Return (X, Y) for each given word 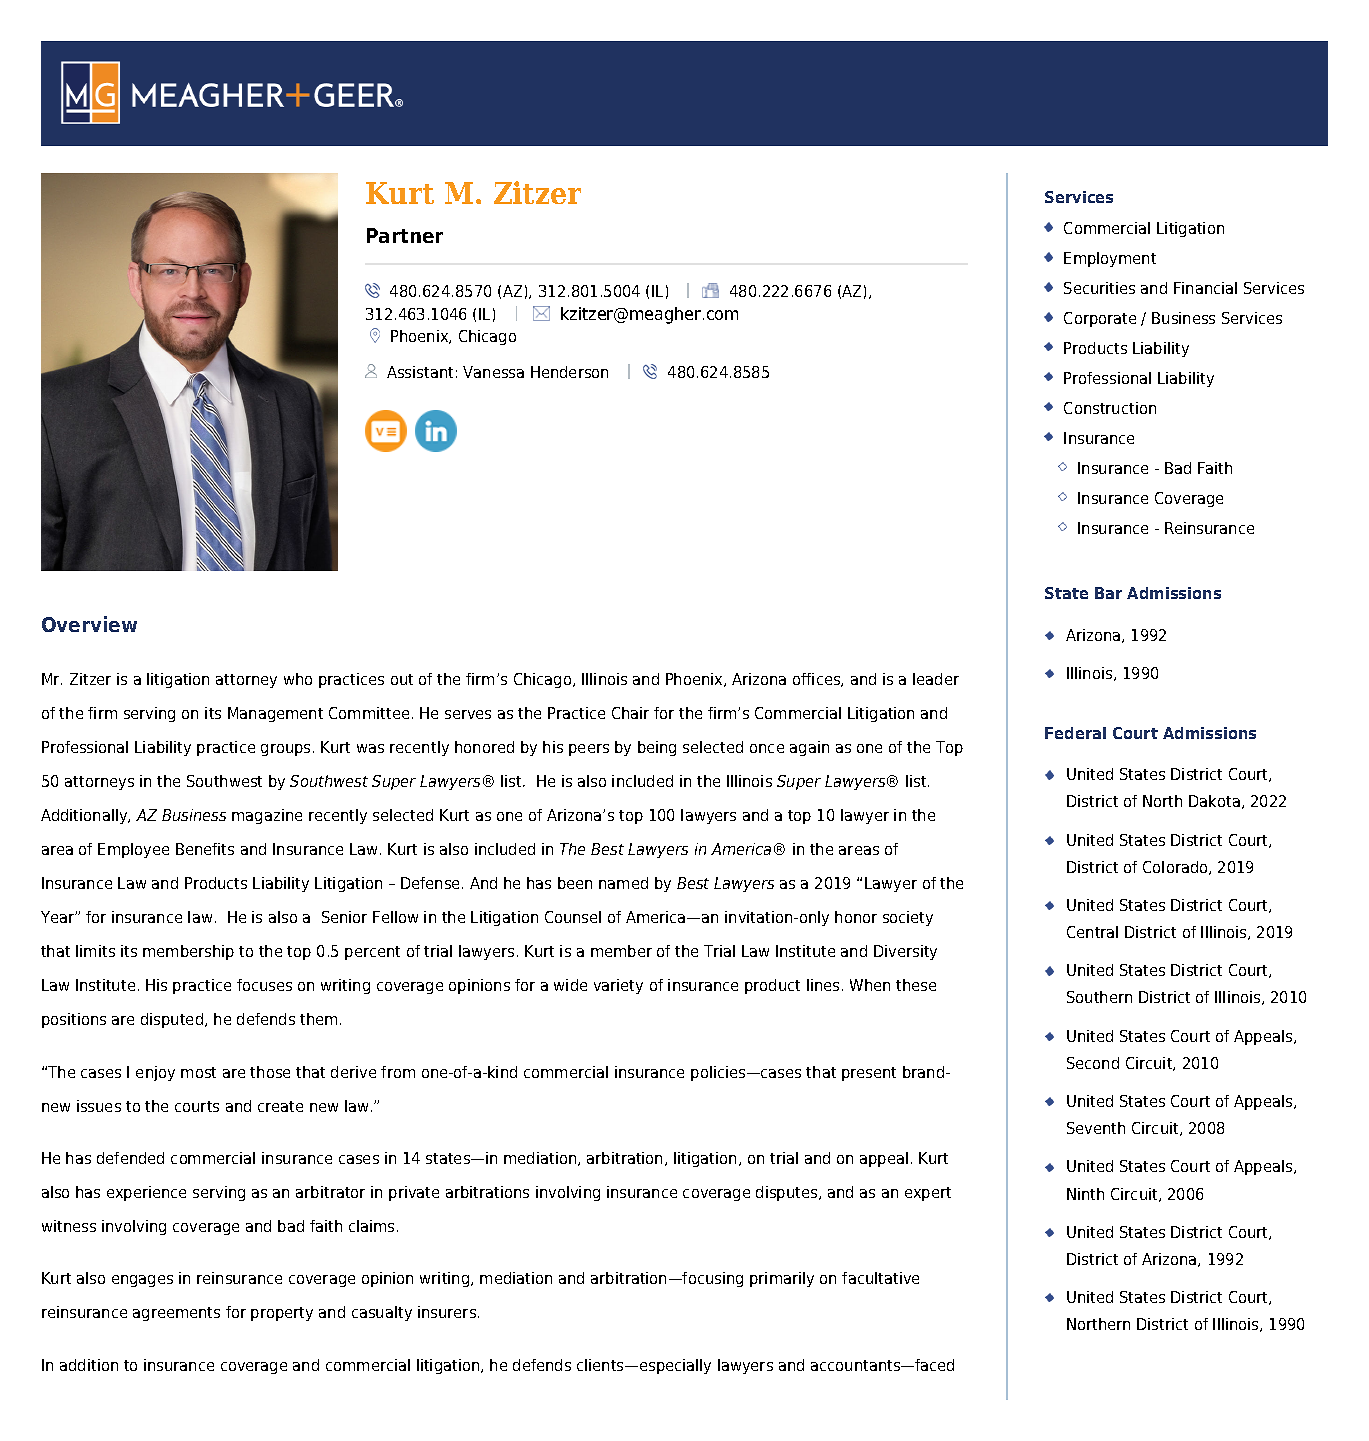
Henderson (569, 372)
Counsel (573, 917)
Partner (405, 235)
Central (1092, 932)
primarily (782, 1279)
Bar (1108, 593)
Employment (1110, 259)
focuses (264, 985)
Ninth (1085, 1194)
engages (142, 1281)
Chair (630, 713)
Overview (89, 624)
